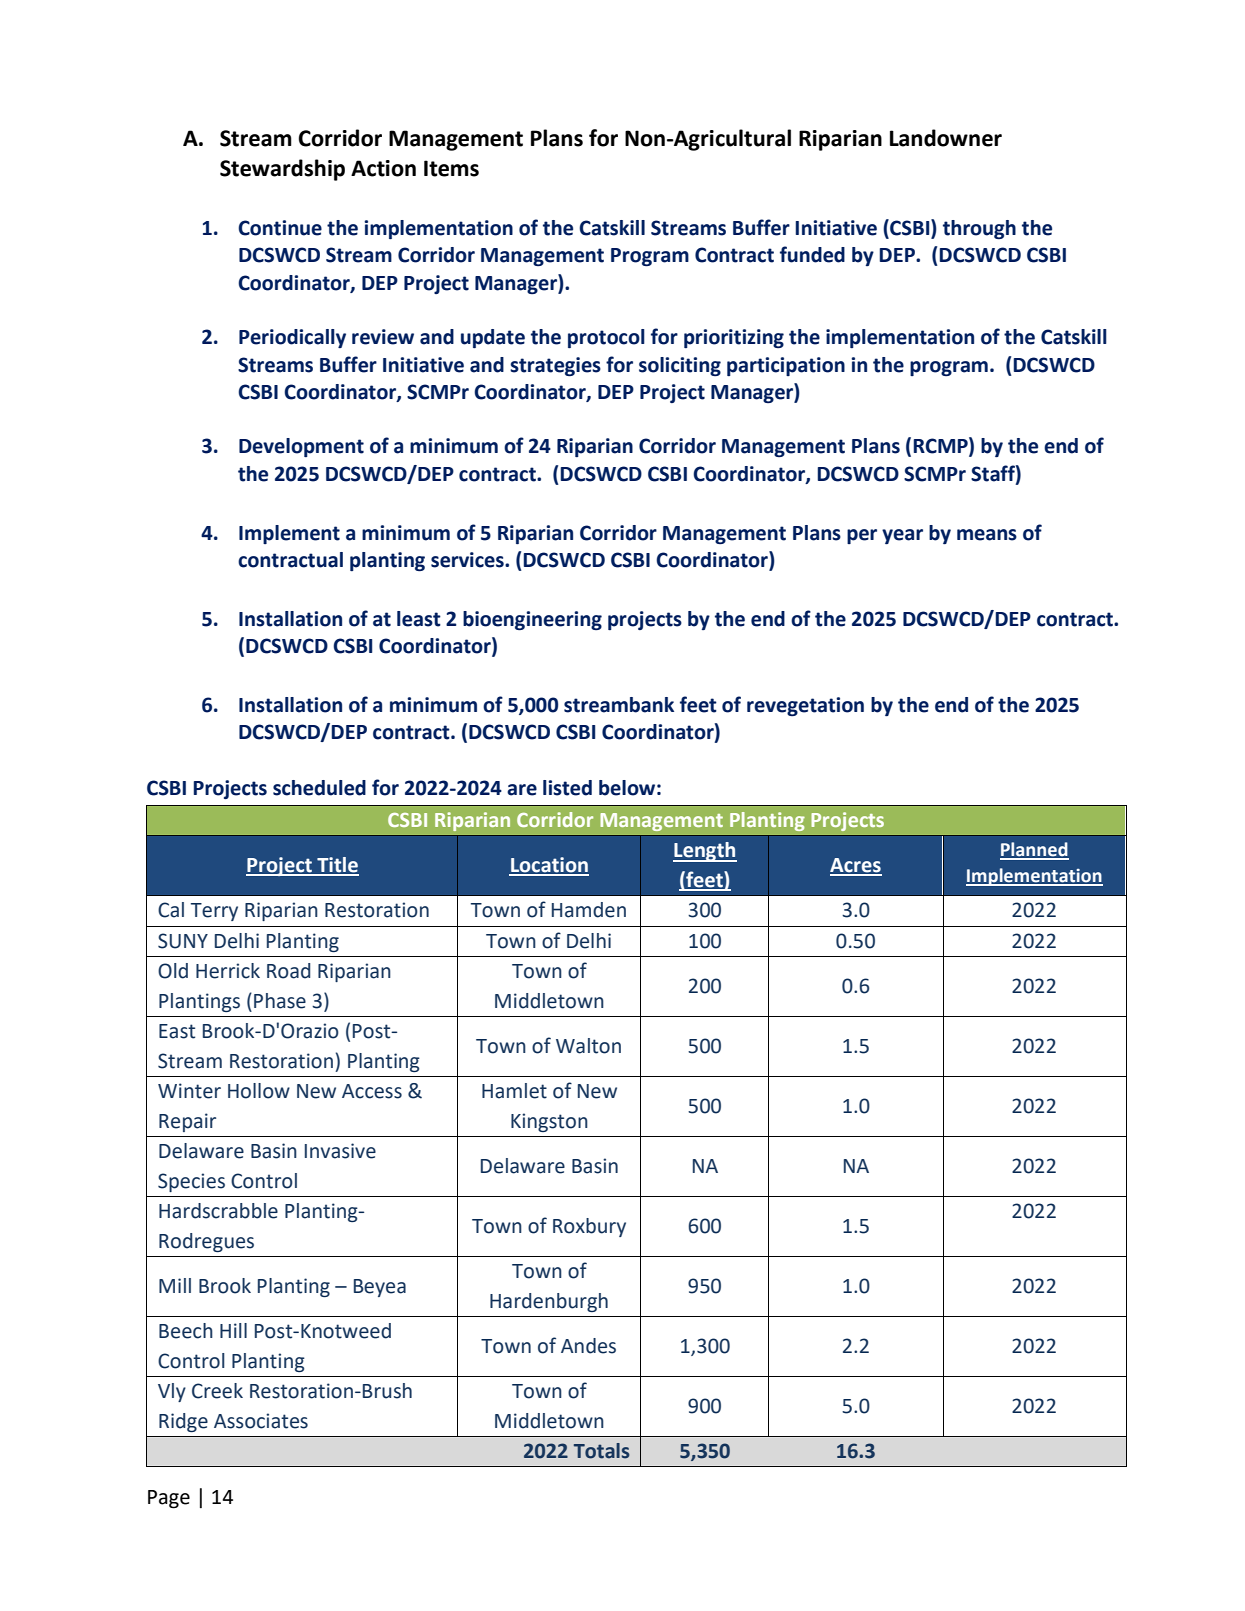  Describe the element at coordinates (602, 1451) in the document. I see `Totals` at that location.
